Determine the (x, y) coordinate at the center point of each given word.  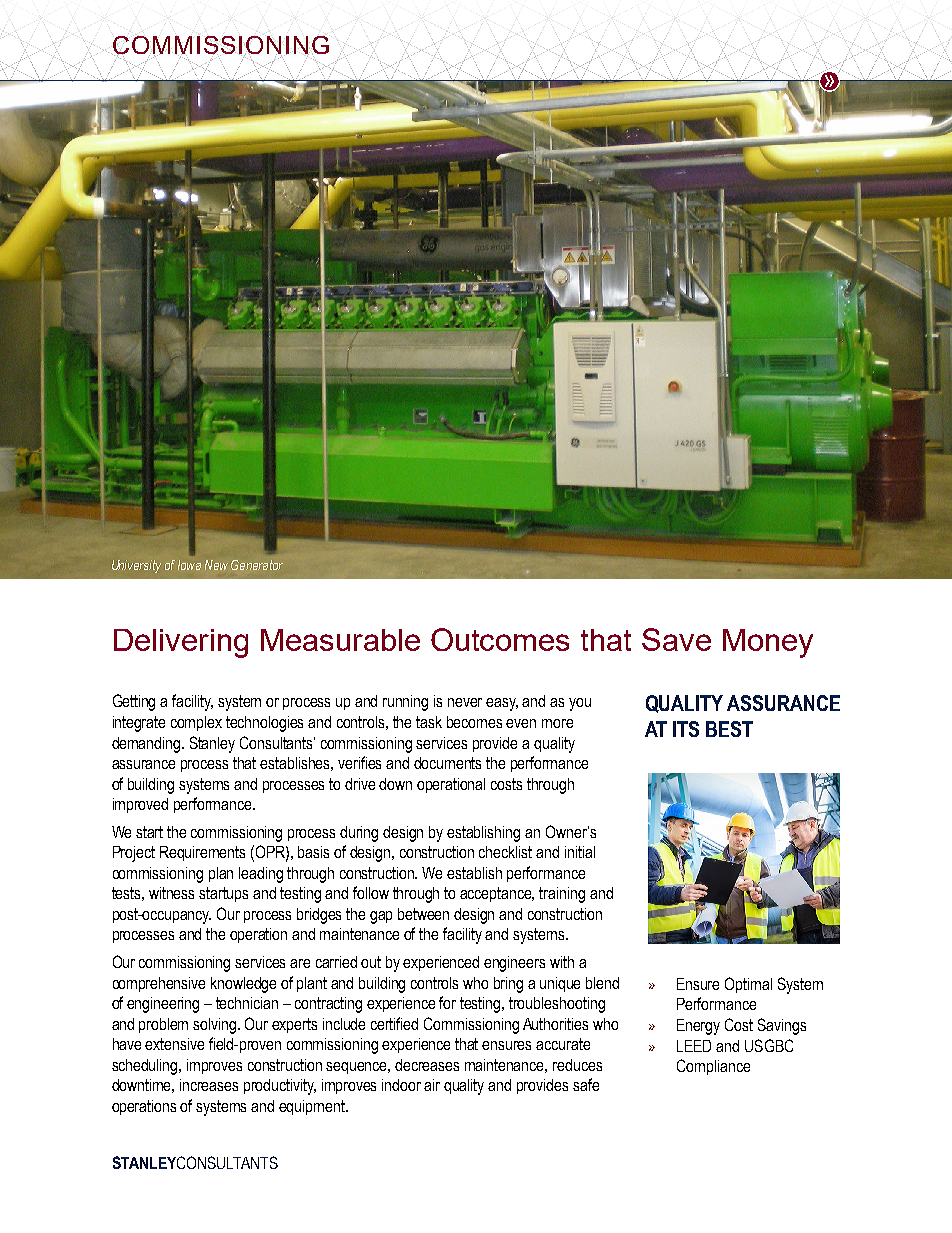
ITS (686, 729)
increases (209, 1085)
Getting (134, 702)
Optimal (748, 985)
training (562, 895)
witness (171, 893)
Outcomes (500, 639)
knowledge (243, 985)
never (465, 702)
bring (508, 985)
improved (140, 805)
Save (676, 639)
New (216, 565)
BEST (729, 729)
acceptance (497, 894)
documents (447, 763)
